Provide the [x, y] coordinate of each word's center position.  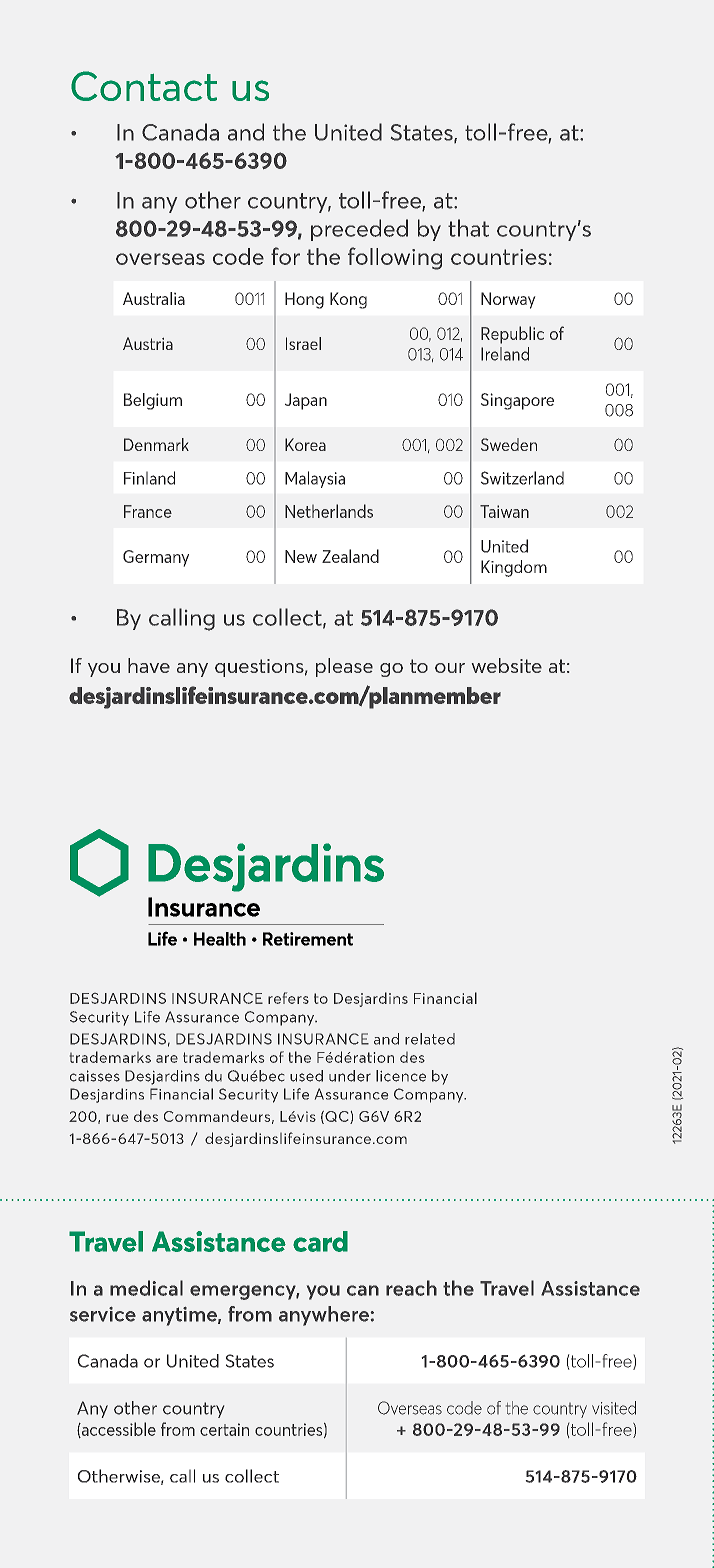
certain [224, 1429]
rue [117, 1118]
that [468, 228]
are [167, 1059]
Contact [144, 86]
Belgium [153, 401]
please [344, 667]
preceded [359, 230]
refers [288, 998]
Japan [306, 401]
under [350, 1076]
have [149, 665]
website [507, 665]
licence [401, 1076]
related [430, 1039]
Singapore [517, 401]
